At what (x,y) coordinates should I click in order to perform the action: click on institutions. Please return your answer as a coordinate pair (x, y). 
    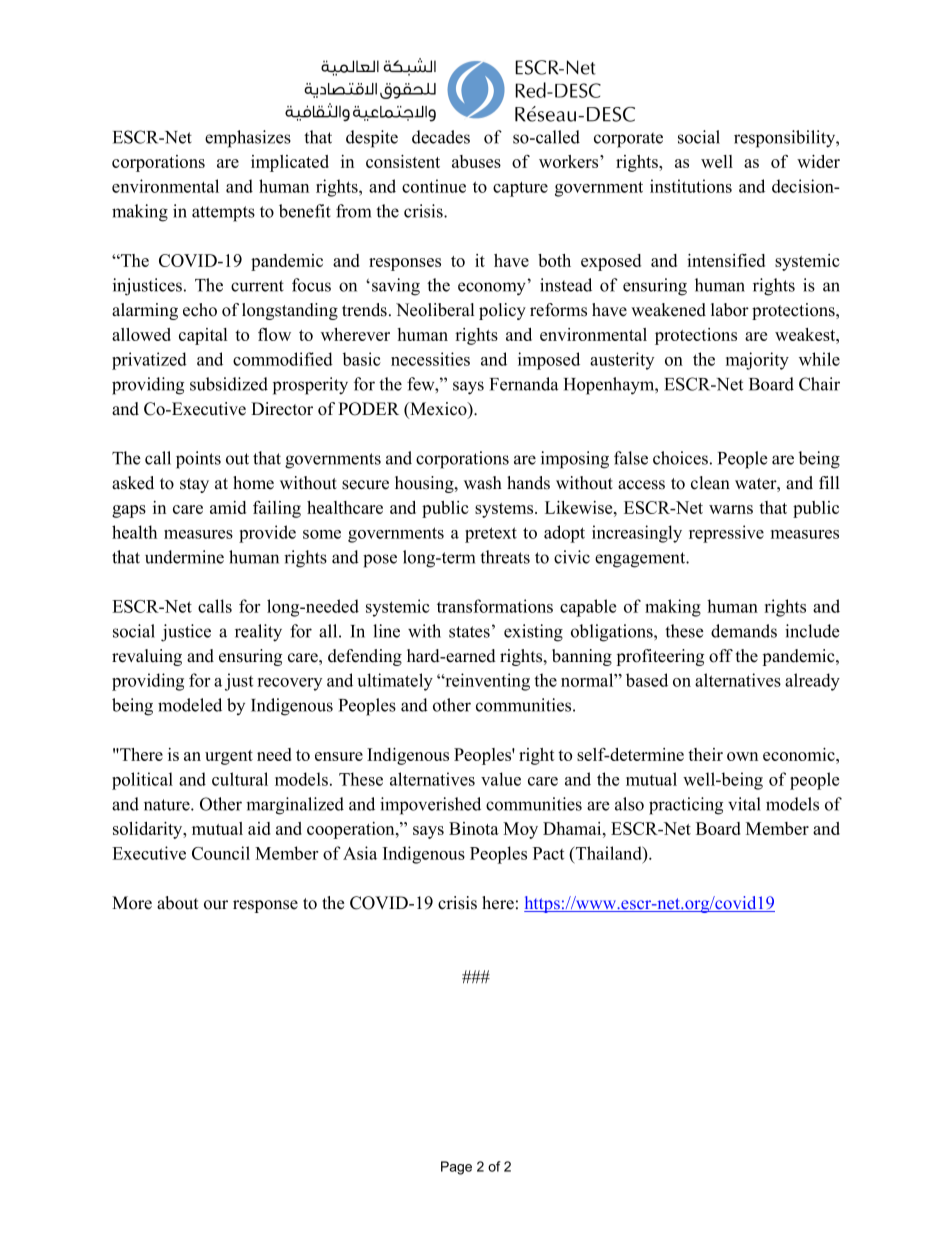
    Looking at the image, I should click on (691, 186).
